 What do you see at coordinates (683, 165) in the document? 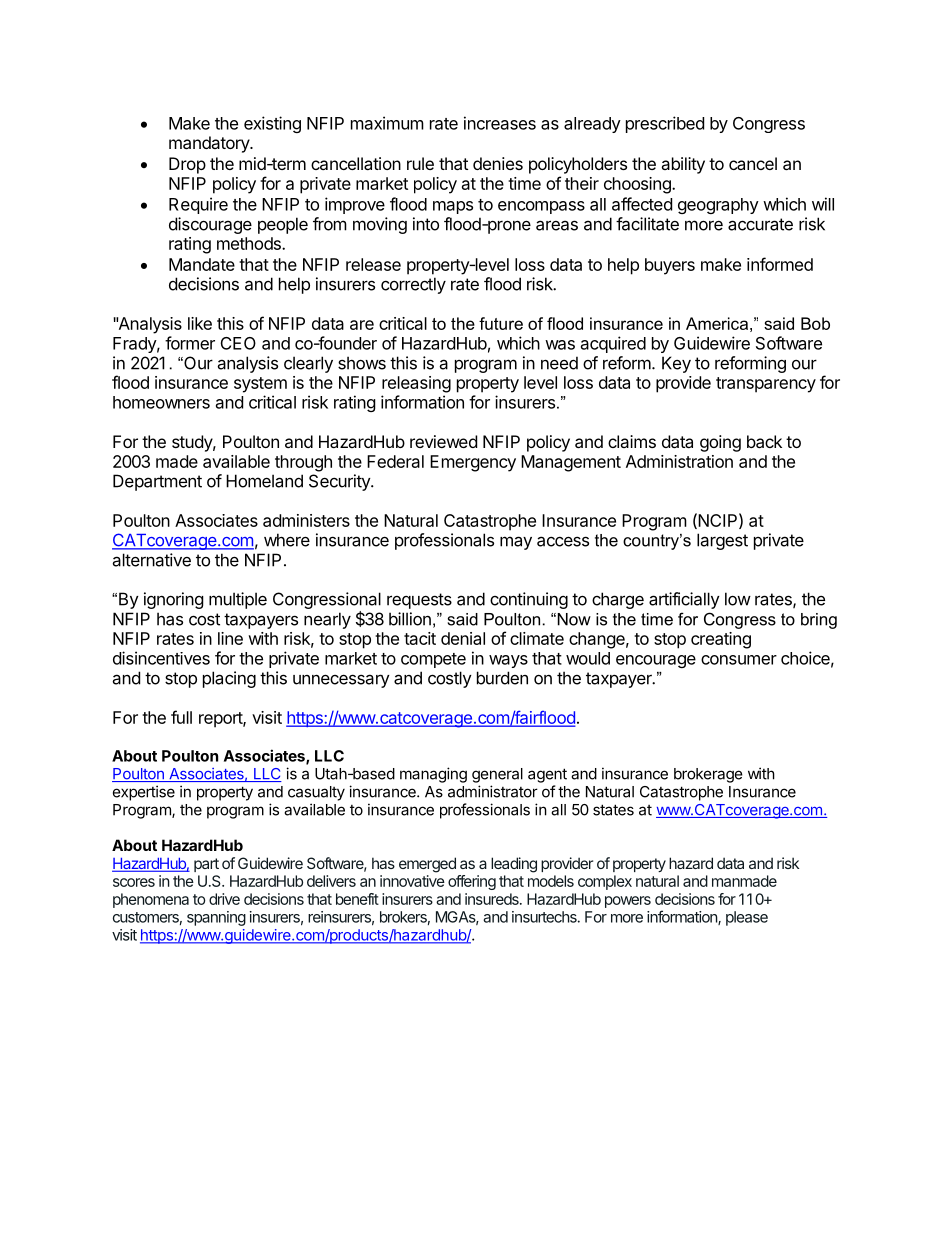
I see `ability` at bounding box center [683, 165].
